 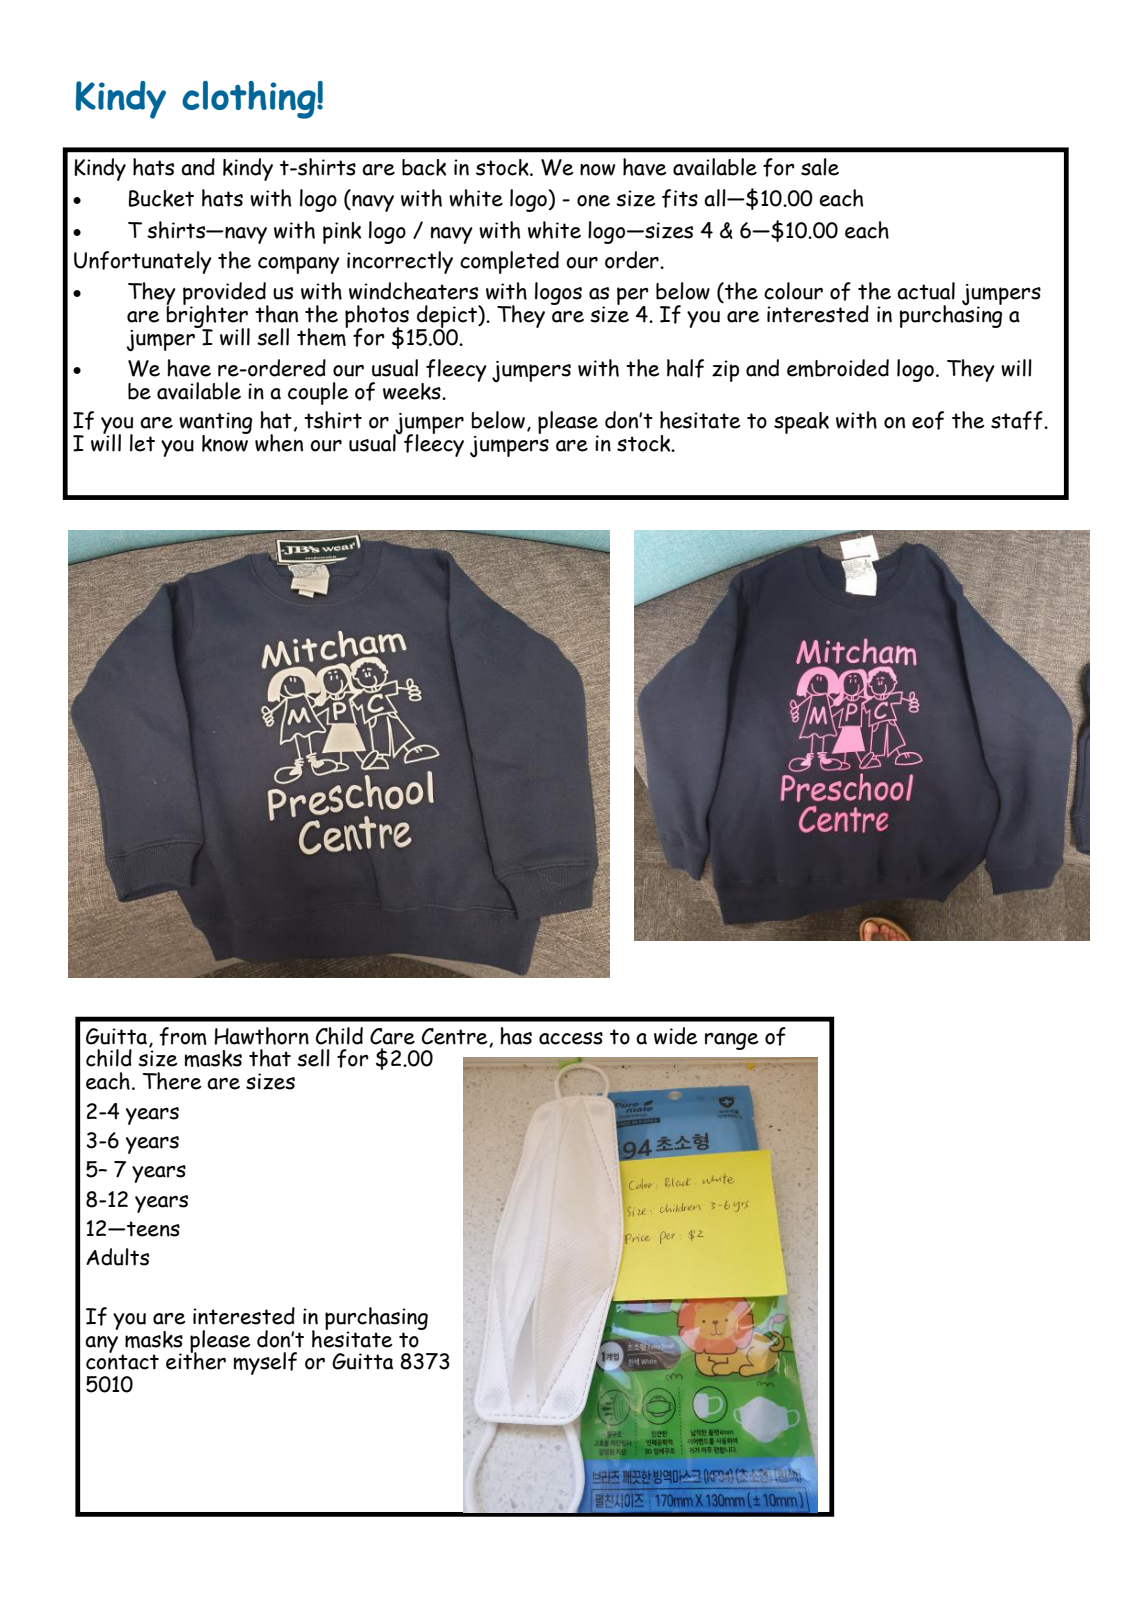 What do you see at coordinates (226, 442) in the image?
I see `know` at bounding box center [226, 442].
